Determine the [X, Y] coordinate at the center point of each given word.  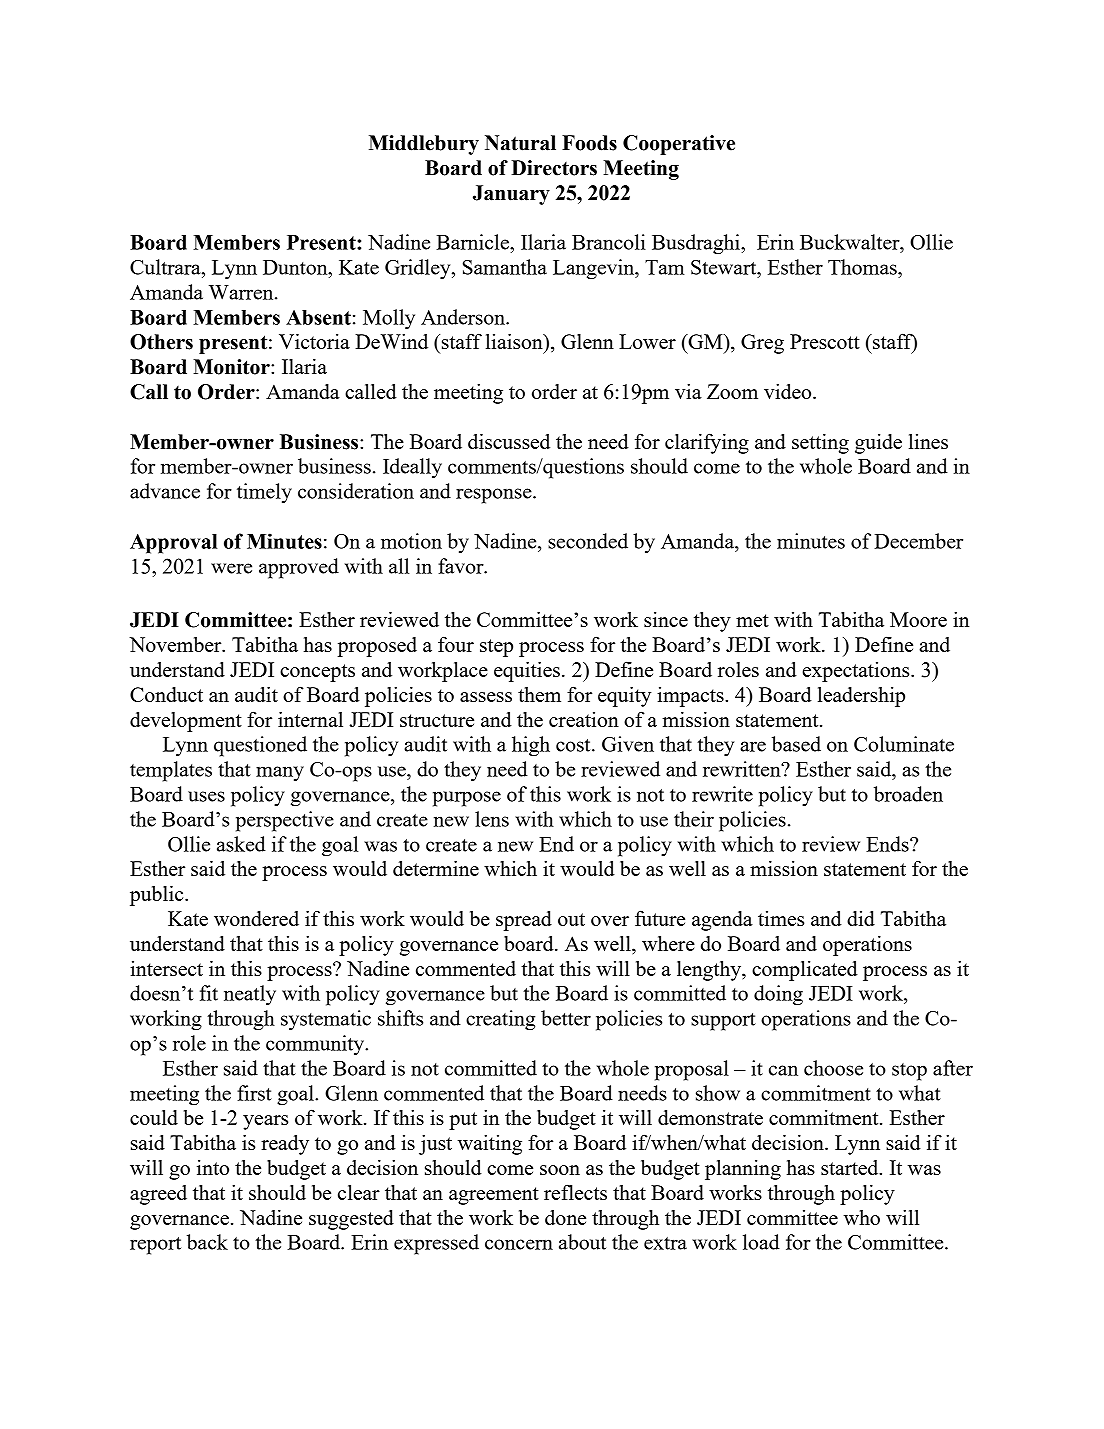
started [851, 1167]
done [565, 1217]
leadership [861, 697]
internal [310, 719]
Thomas [863, 267]
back [207, 1242]
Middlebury [424, 145]
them [539, 694]
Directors [554, 168]
